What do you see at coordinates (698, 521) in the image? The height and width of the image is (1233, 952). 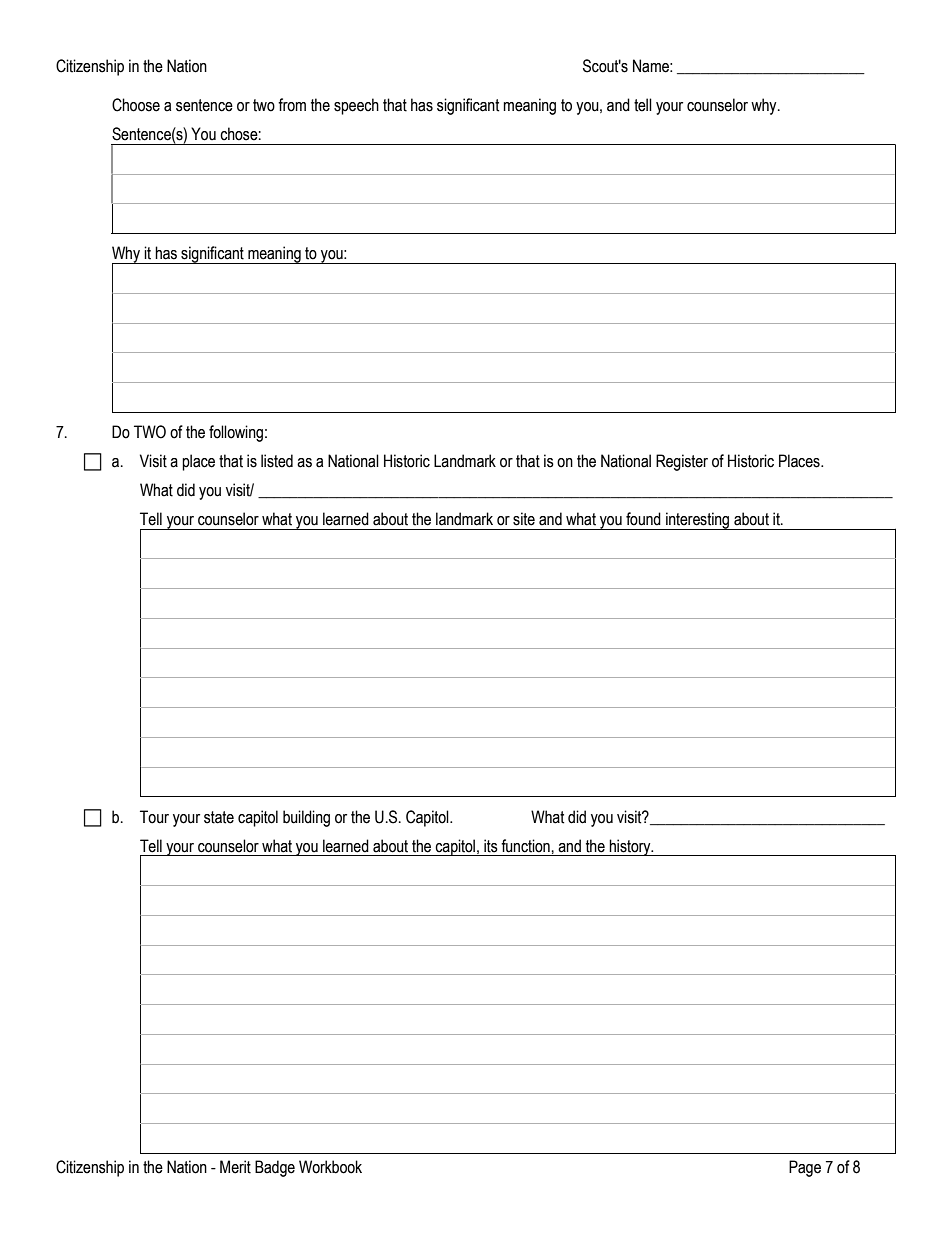 I see `interesting` at bounding box center [698, 521].
